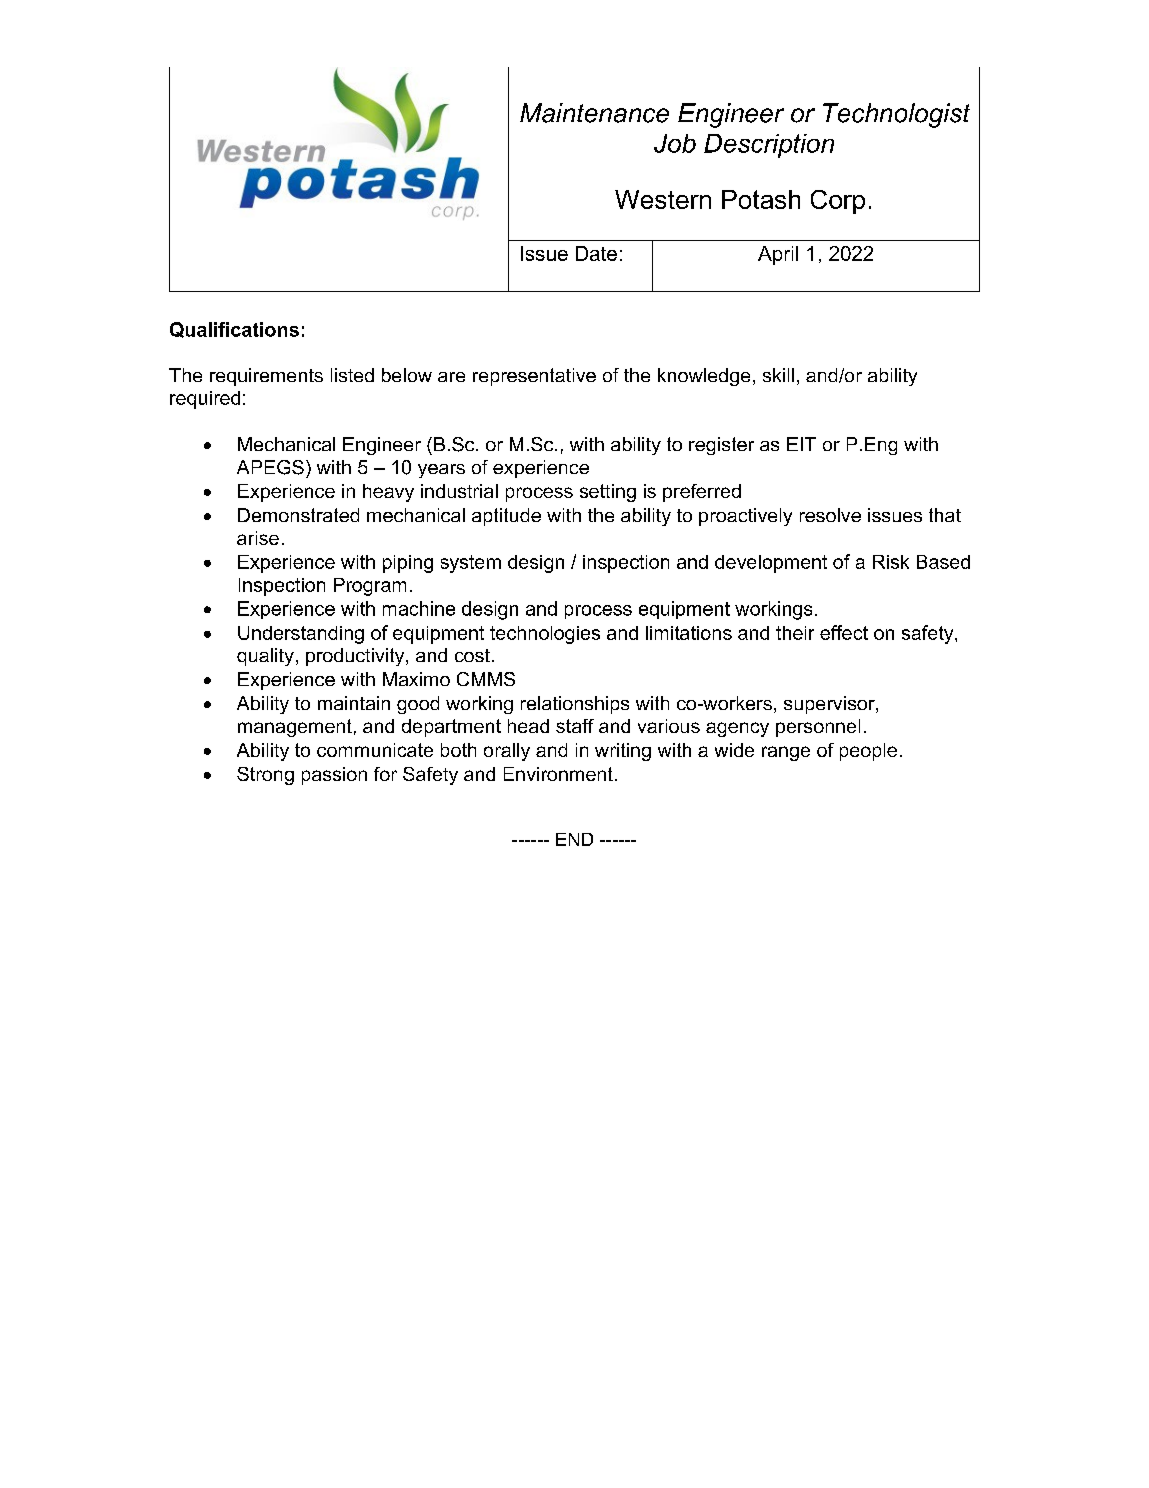 Image resolution: width=1149 pixels, height=1488 pixels. What do you see at coordinates (844, 632) in the screenshot?
I see `effect` at bounding box center [844, 632].
